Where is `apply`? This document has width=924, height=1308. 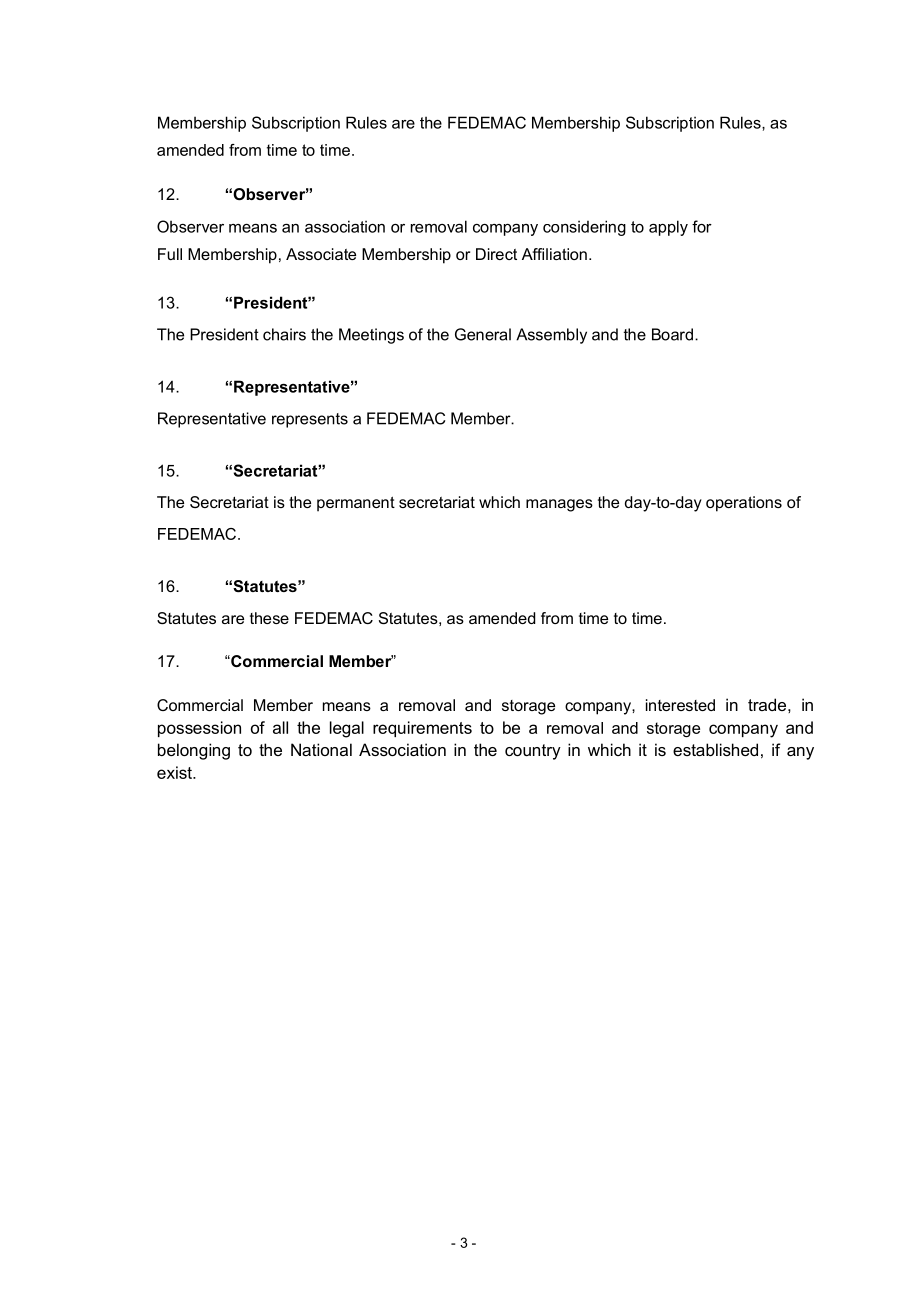 apply is located at coordinates (668, 228).
